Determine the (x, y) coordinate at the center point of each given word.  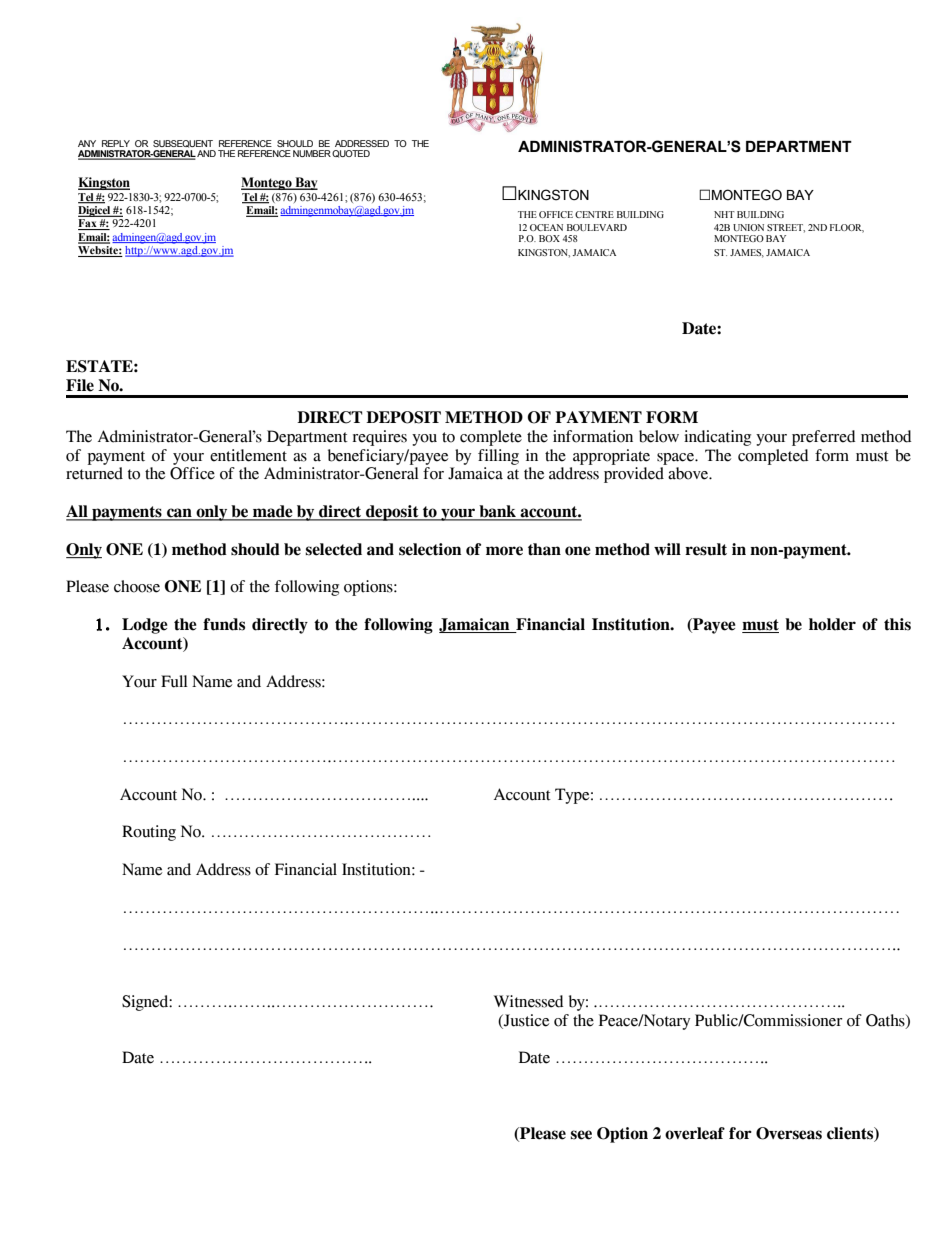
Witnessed (528, 1001)
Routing (149, 833)
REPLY (116, 143)
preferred (823, 438)
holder (832, 624)
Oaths (886, 1021)
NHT (724, 214)
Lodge (145, 626)
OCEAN (546, 227)
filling (498, 457)
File (80, 385)
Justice (525, 1020)
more (504, 551)
